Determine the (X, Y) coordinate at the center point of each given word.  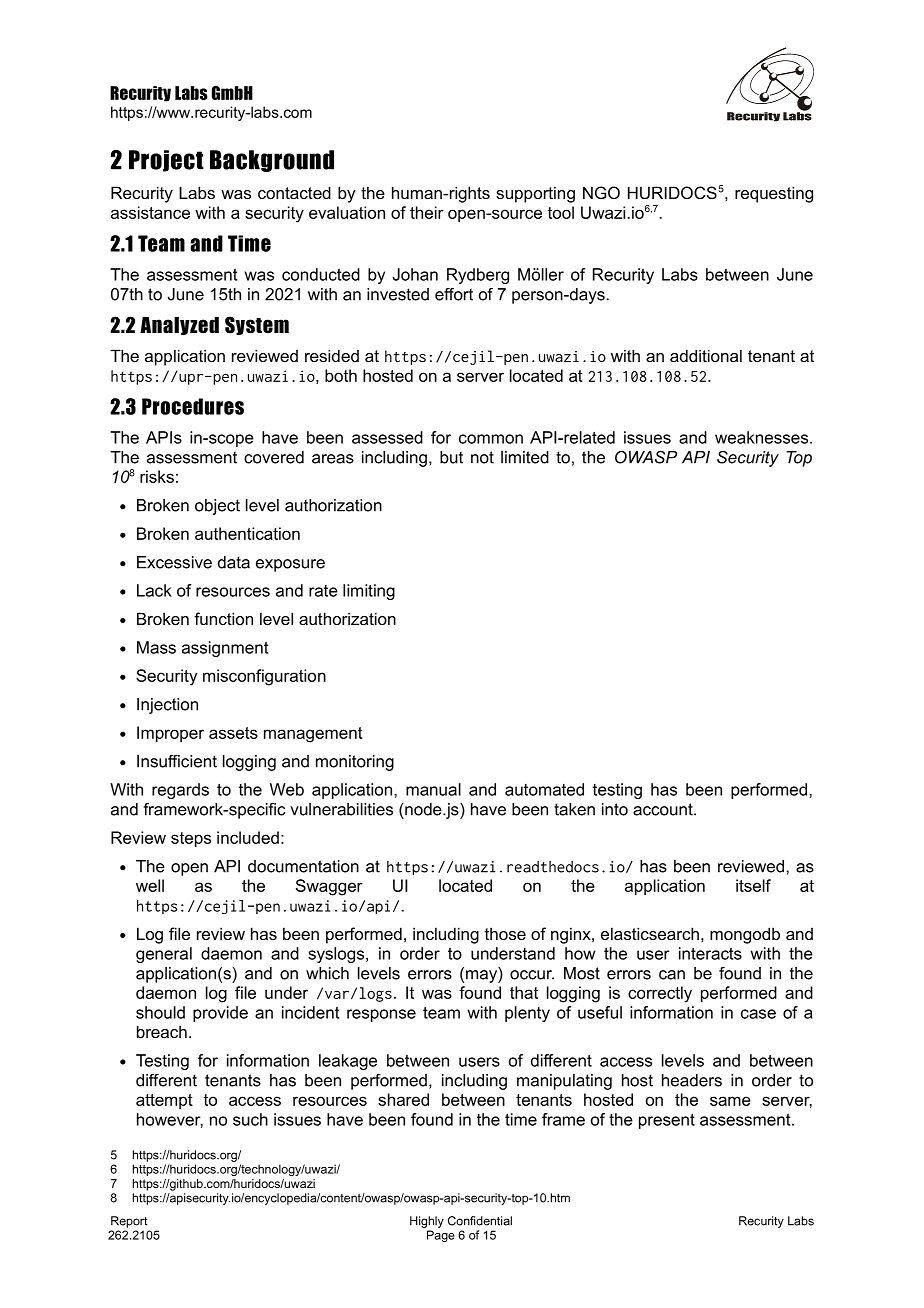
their (427, 212)
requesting (774, 194)
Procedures (193, 406)
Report (129, 1222)
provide (220, 1014)
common (491, 439)
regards (180, 791)
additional (706, 355)
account (664, 809)
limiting (369, 592)
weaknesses (763, 437)
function (223, 618)
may (482, 976)
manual (433, 789)
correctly (660, 994)
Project (166, 161)
